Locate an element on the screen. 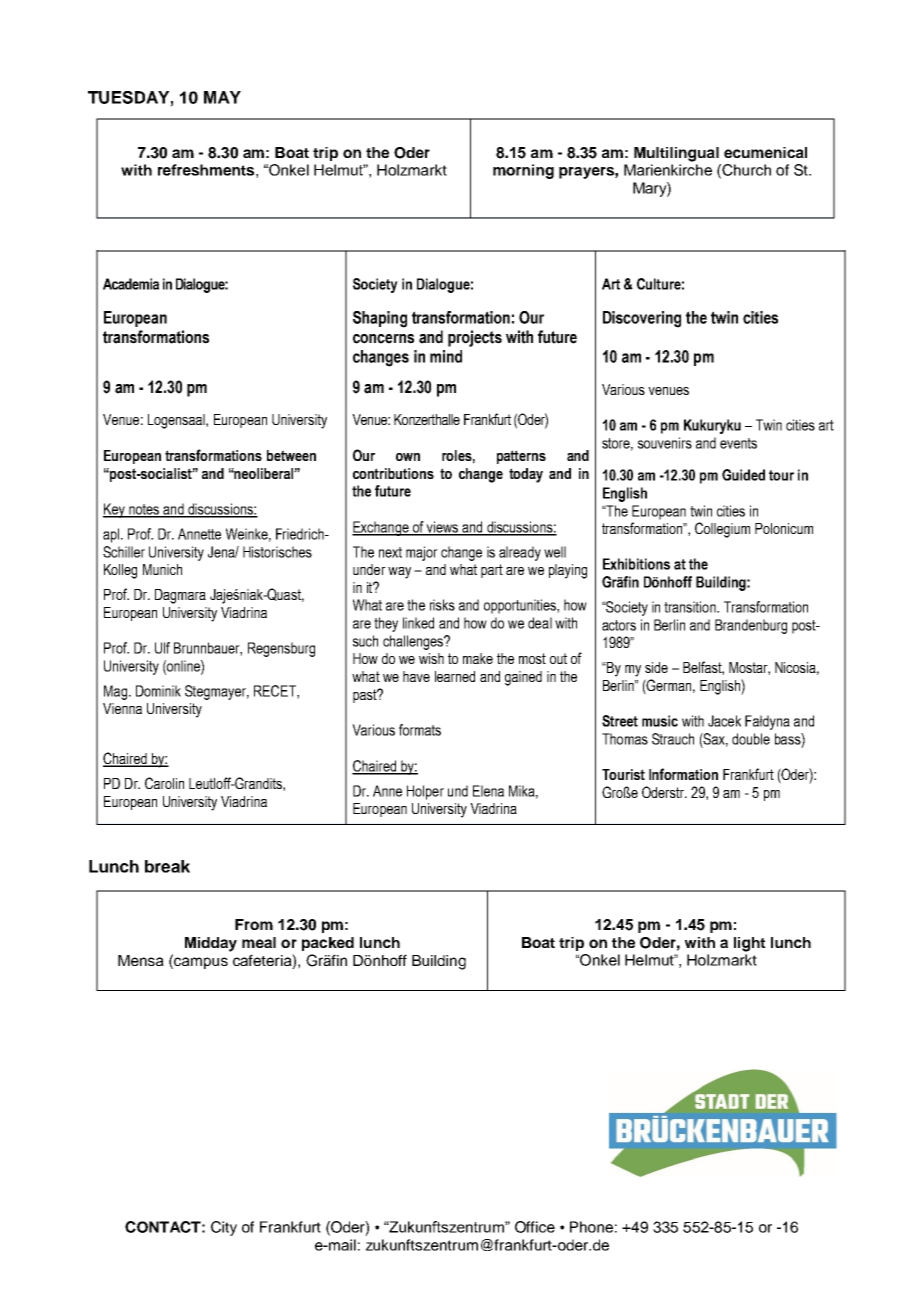  packed is located at coordinates (328, 944).
